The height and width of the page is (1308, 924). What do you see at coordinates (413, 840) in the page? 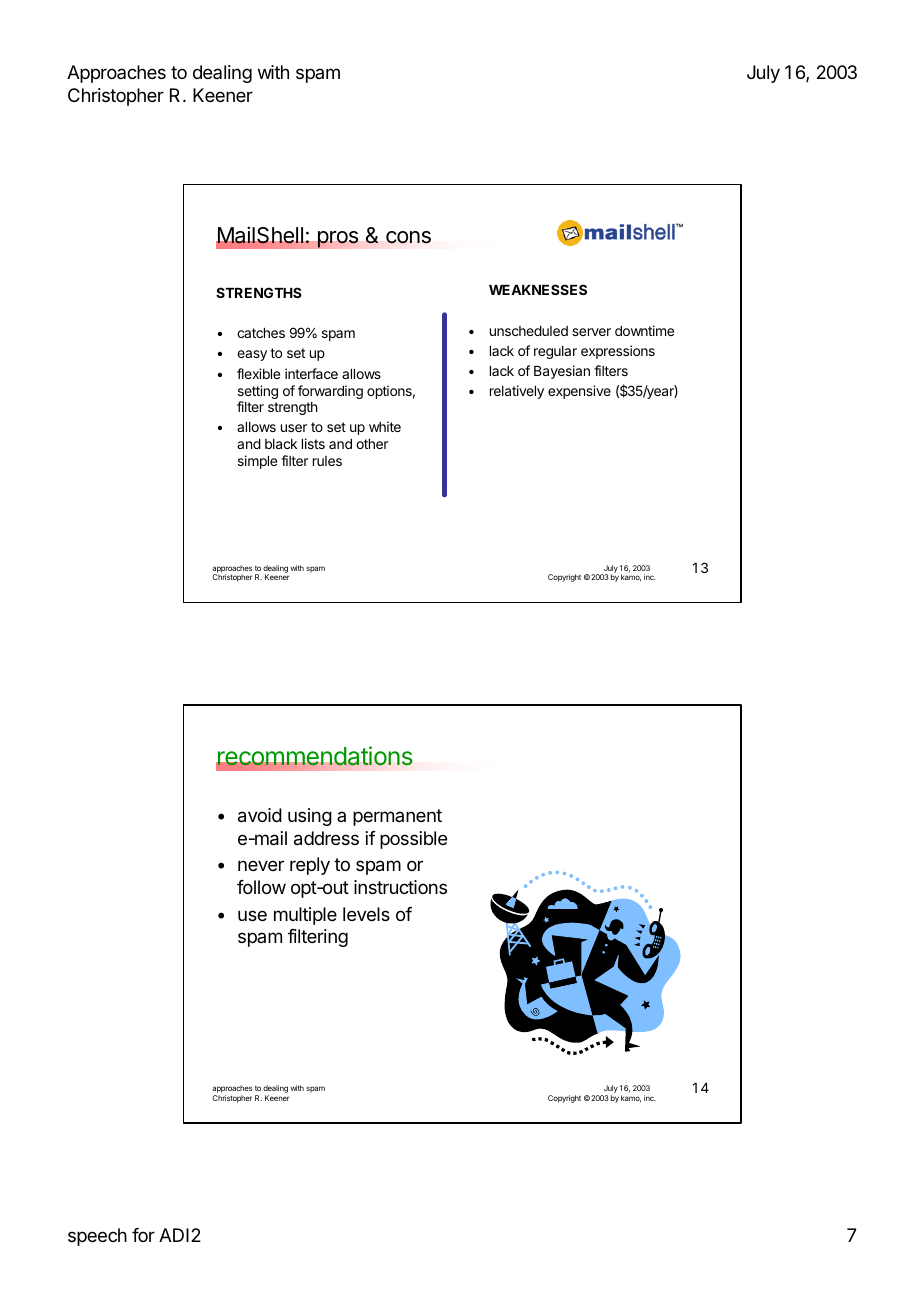
I see `possible` at bounding box center [413, 840].
